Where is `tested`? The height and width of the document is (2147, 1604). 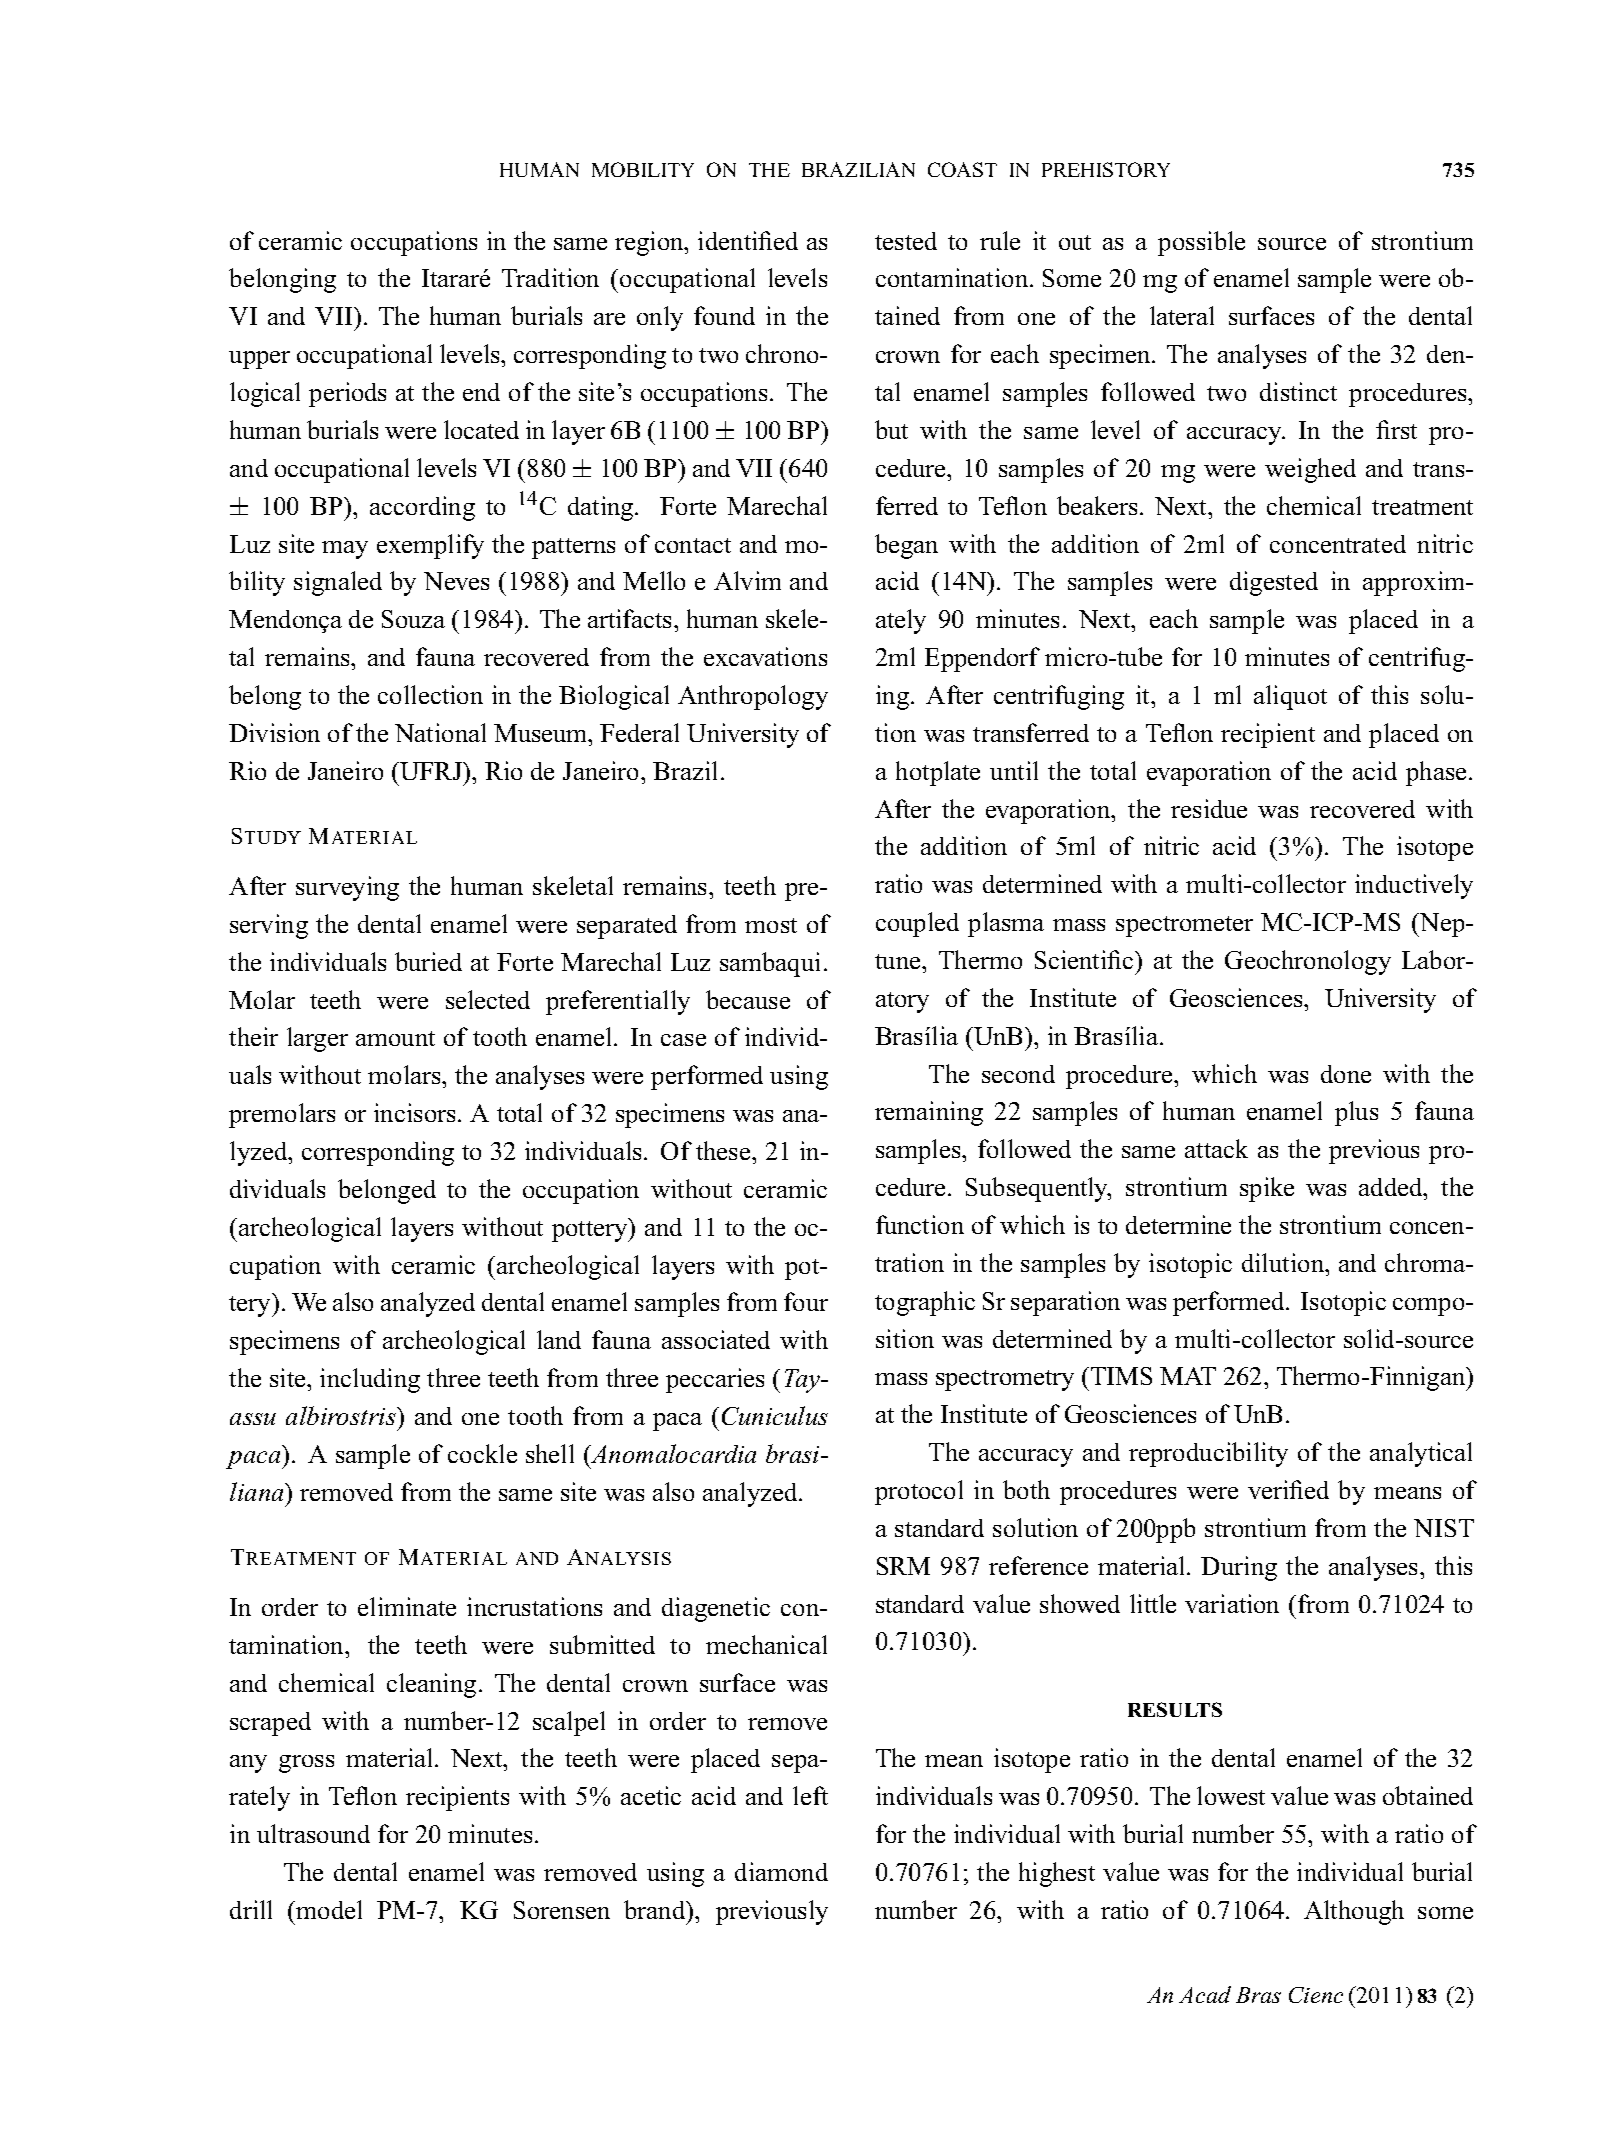 tested is located at coordinates (906, 241).
